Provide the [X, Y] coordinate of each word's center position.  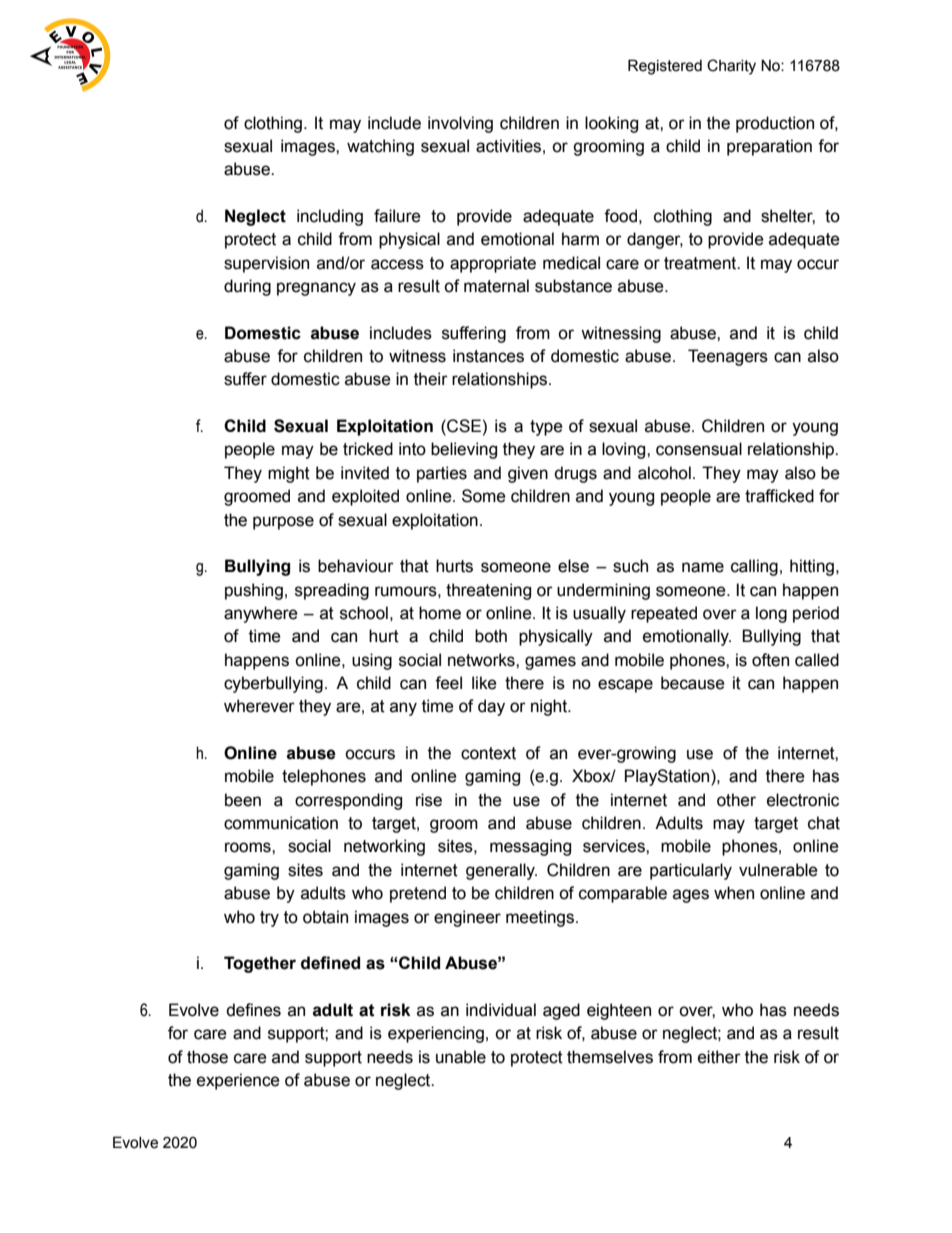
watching [380, 147]
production [775, 124]
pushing [254, 591]
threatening [488, 591]
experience [238, 1081]
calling [754, 567]
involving [460, 124]
